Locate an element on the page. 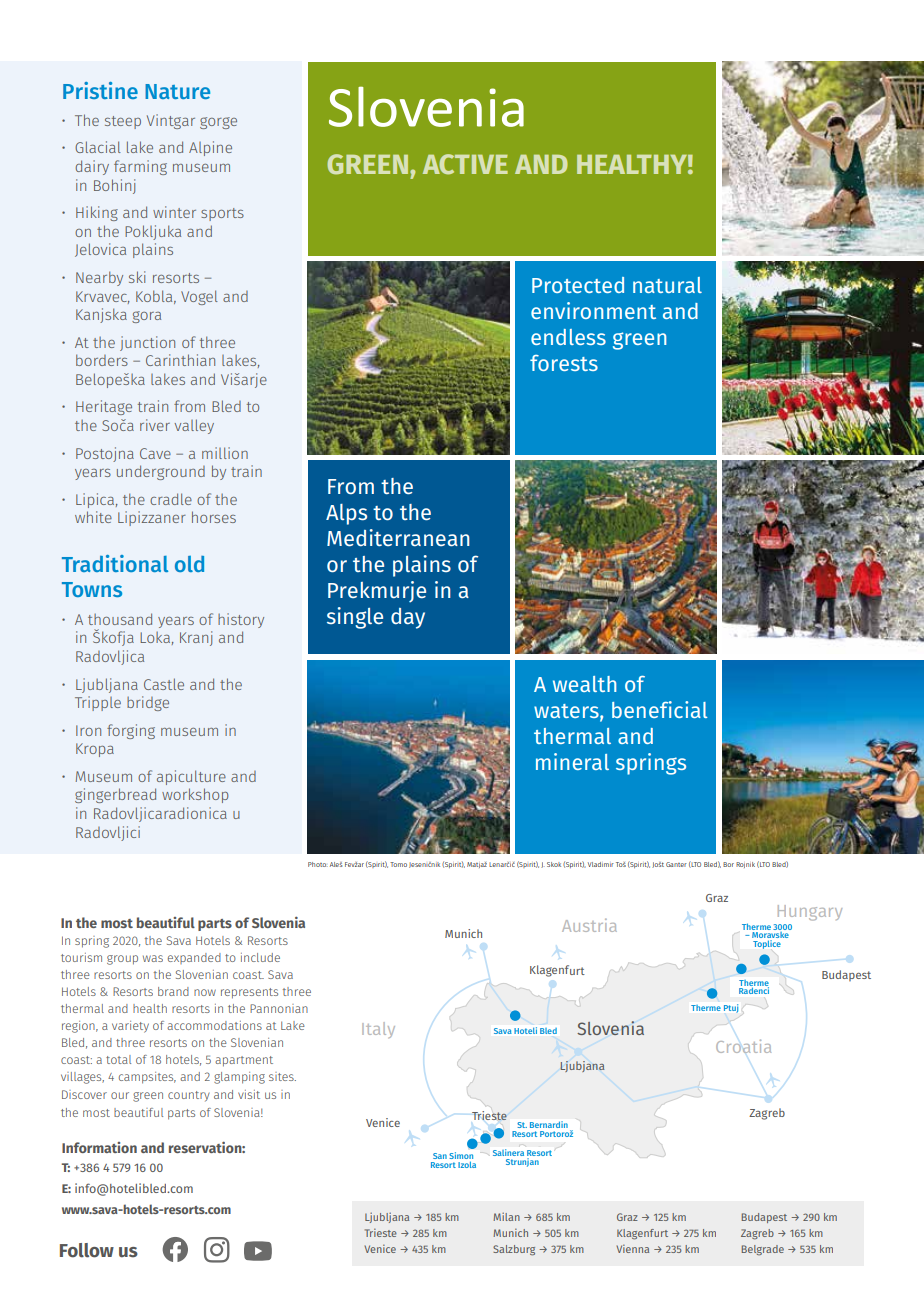  Nature is located at coordinates (177, 91).
